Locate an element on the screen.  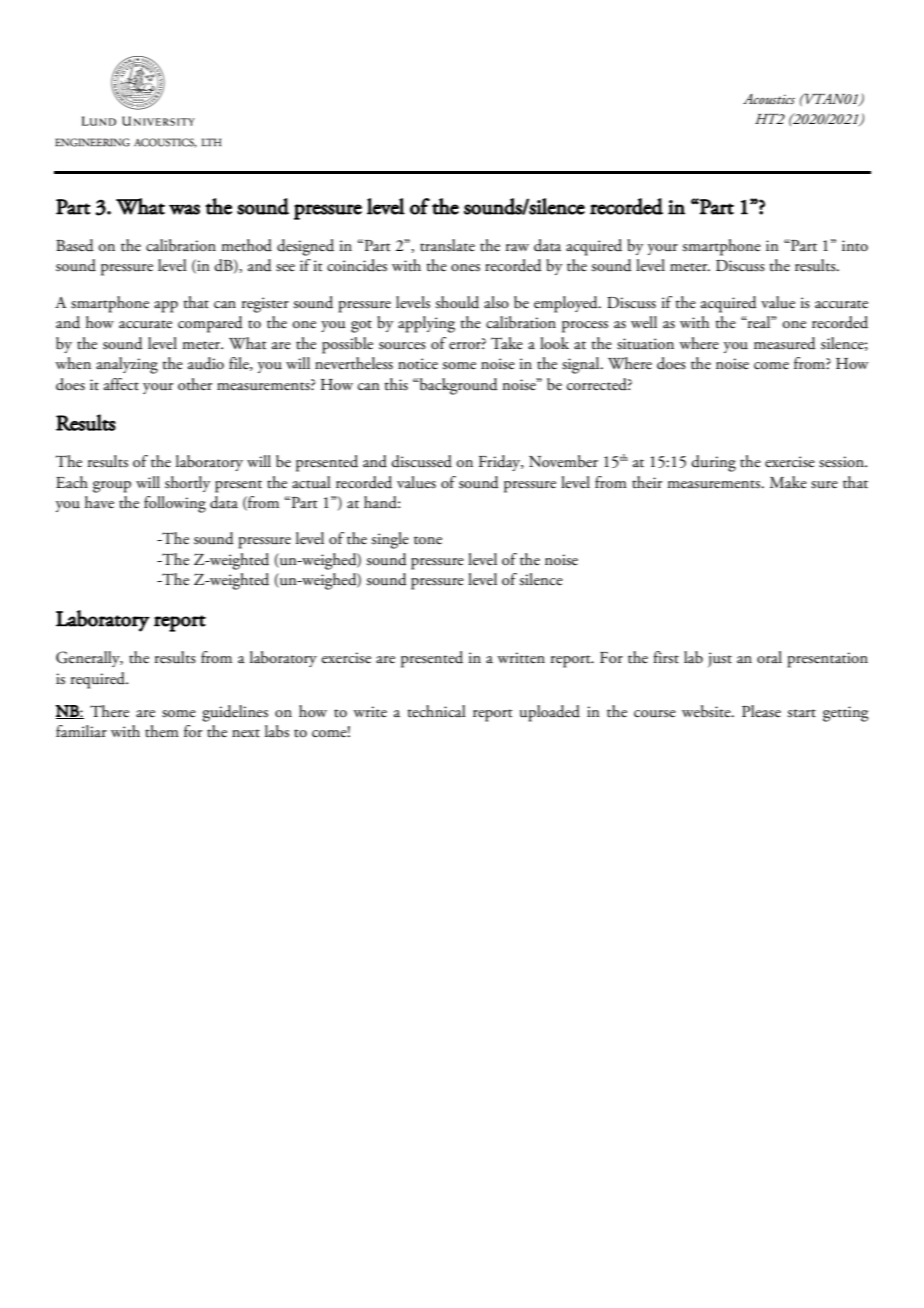
during is located at coordinates (714, 463).
